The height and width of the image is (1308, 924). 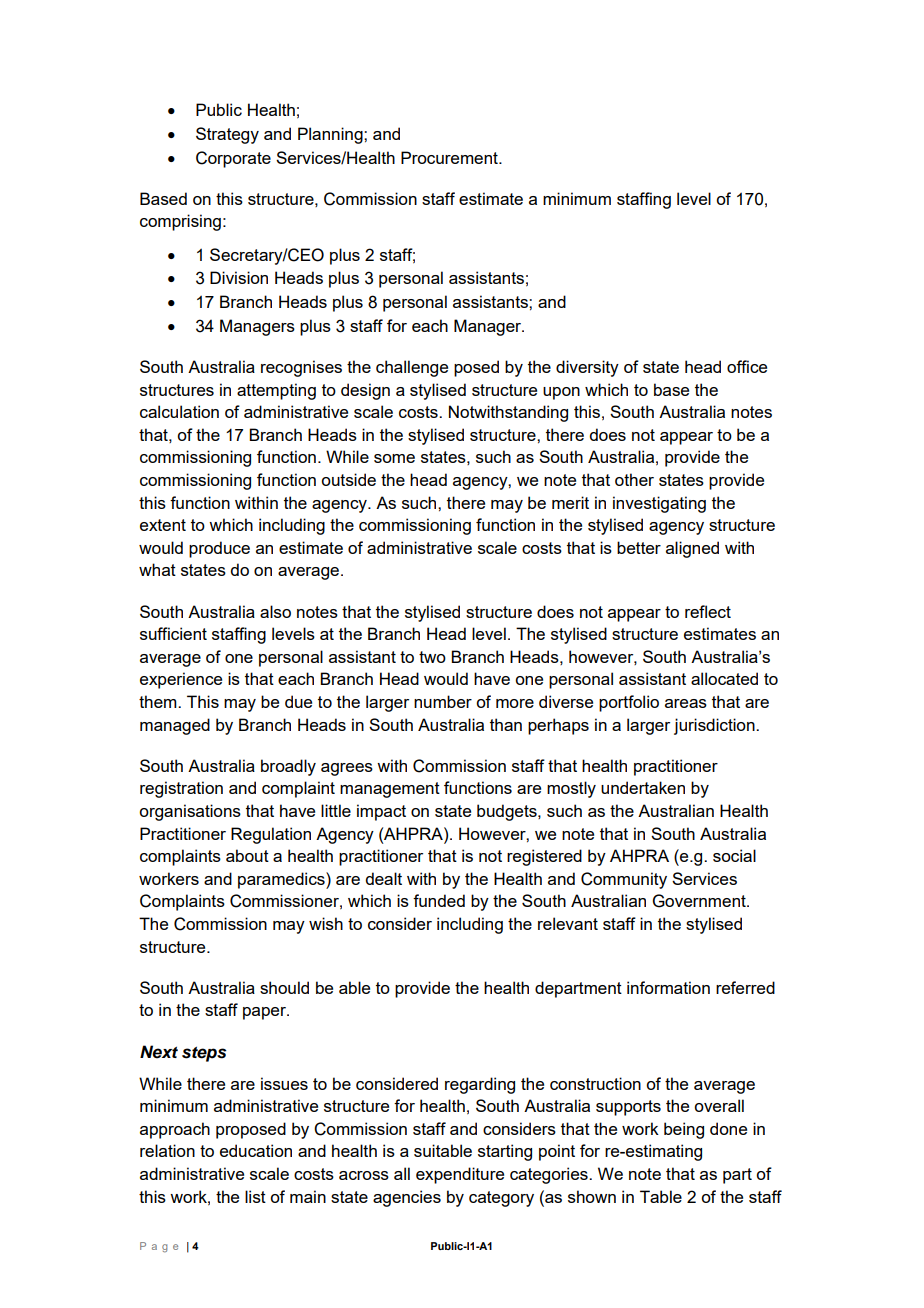 What do you see at coordinates (256, 1150) in the image?
I see `education` at bounding box center [256, 1150].
